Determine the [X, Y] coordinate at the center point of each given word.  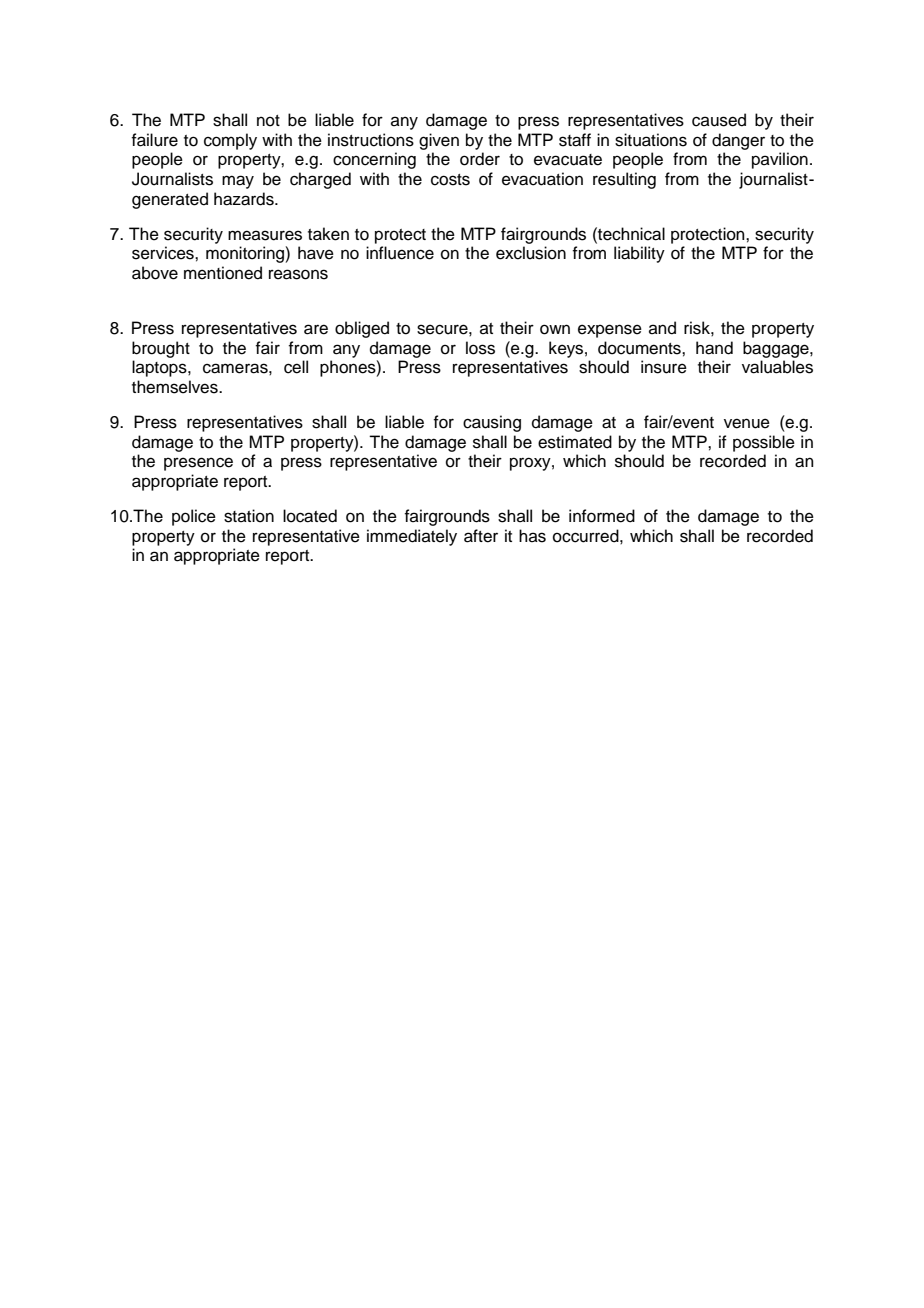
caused [719, 120]
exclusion [531, 253]
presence [198, 464]
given [439, 141]
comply [230, 141]
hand [714, 348]
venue [747, 423]
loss [480, 348]
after [481, 536]
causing [492, 423]
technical [630, 234]
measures [265, 235]
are [316, 329]
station [249, 516]
